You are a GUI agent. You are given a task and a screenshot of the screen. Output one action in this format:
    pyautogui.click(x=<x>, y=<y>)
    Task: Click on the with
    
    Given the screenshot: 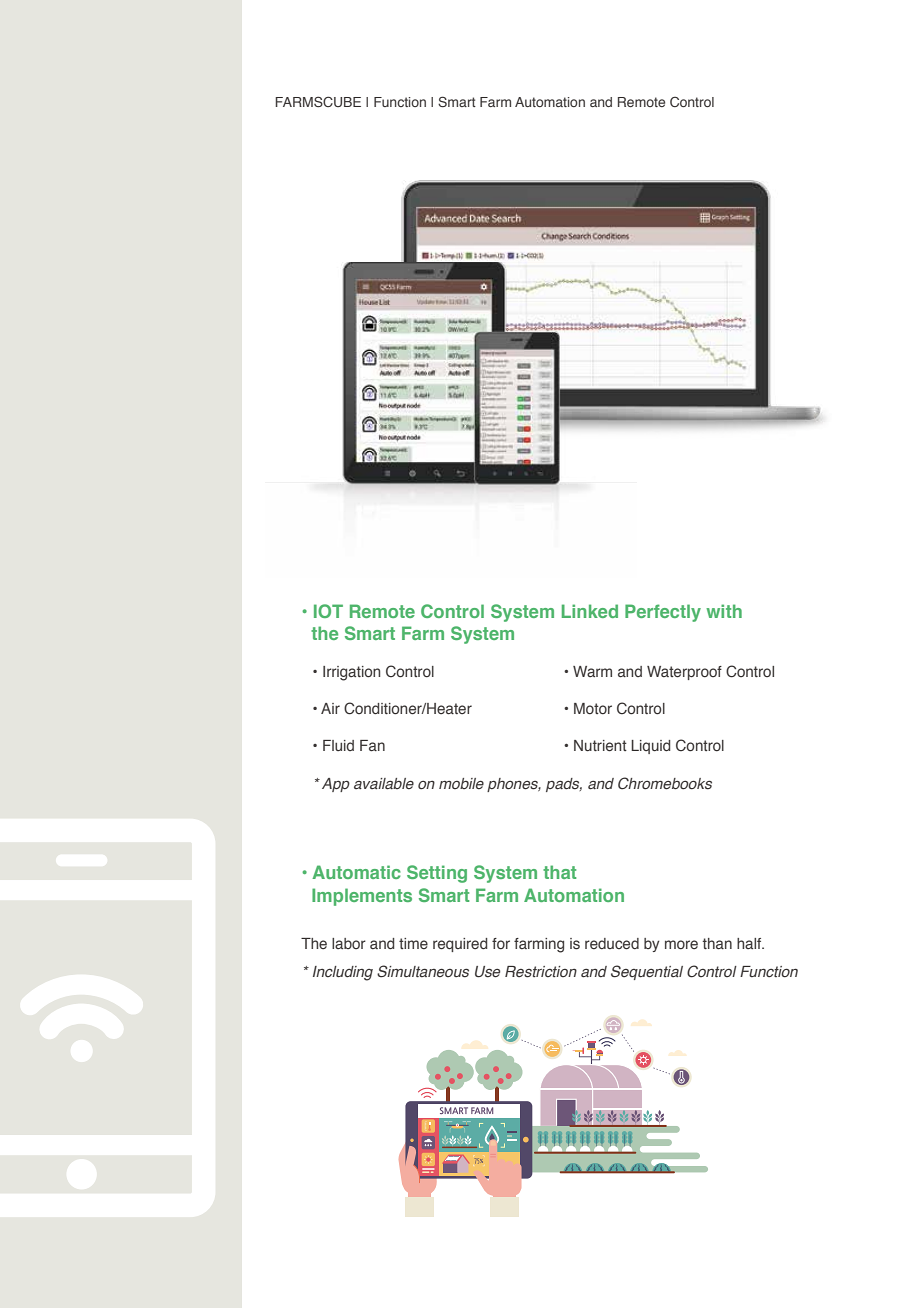 What is the action you would take?
    pyautogui.click(x=724, y=611)
